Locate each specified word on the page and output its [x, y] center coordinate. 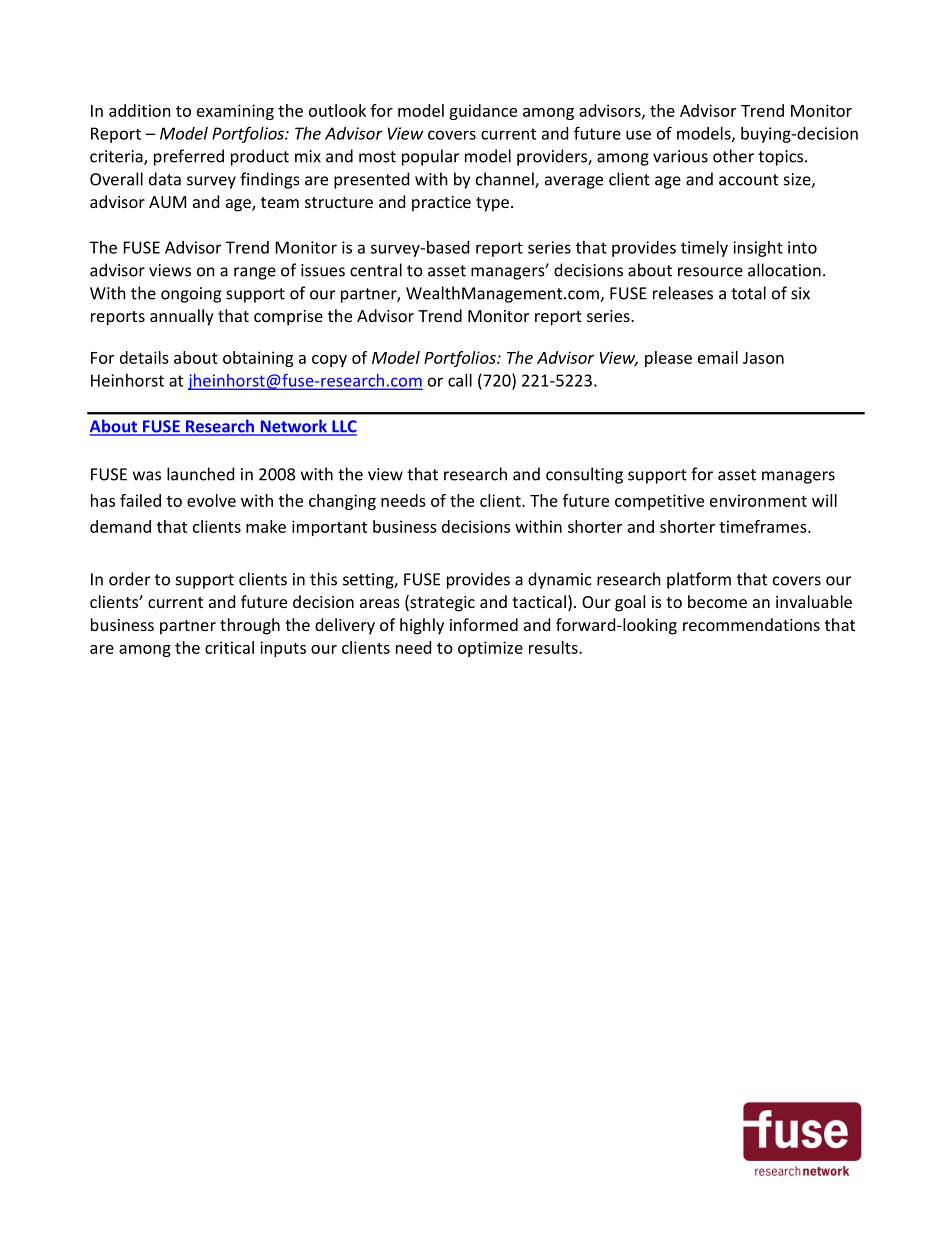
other [733, 156]
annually [182, 317]
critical [229, 647]
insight [758, 249]
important [329, 528]
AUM [167, 202]
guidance [483, 112]
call [460, 380]
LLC [343, 427]
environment [758, 500]
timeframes [764, 526]
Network [293, 427]
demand [120, 526]
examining [235, 112]
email [718, 357]
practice [441, 204]
